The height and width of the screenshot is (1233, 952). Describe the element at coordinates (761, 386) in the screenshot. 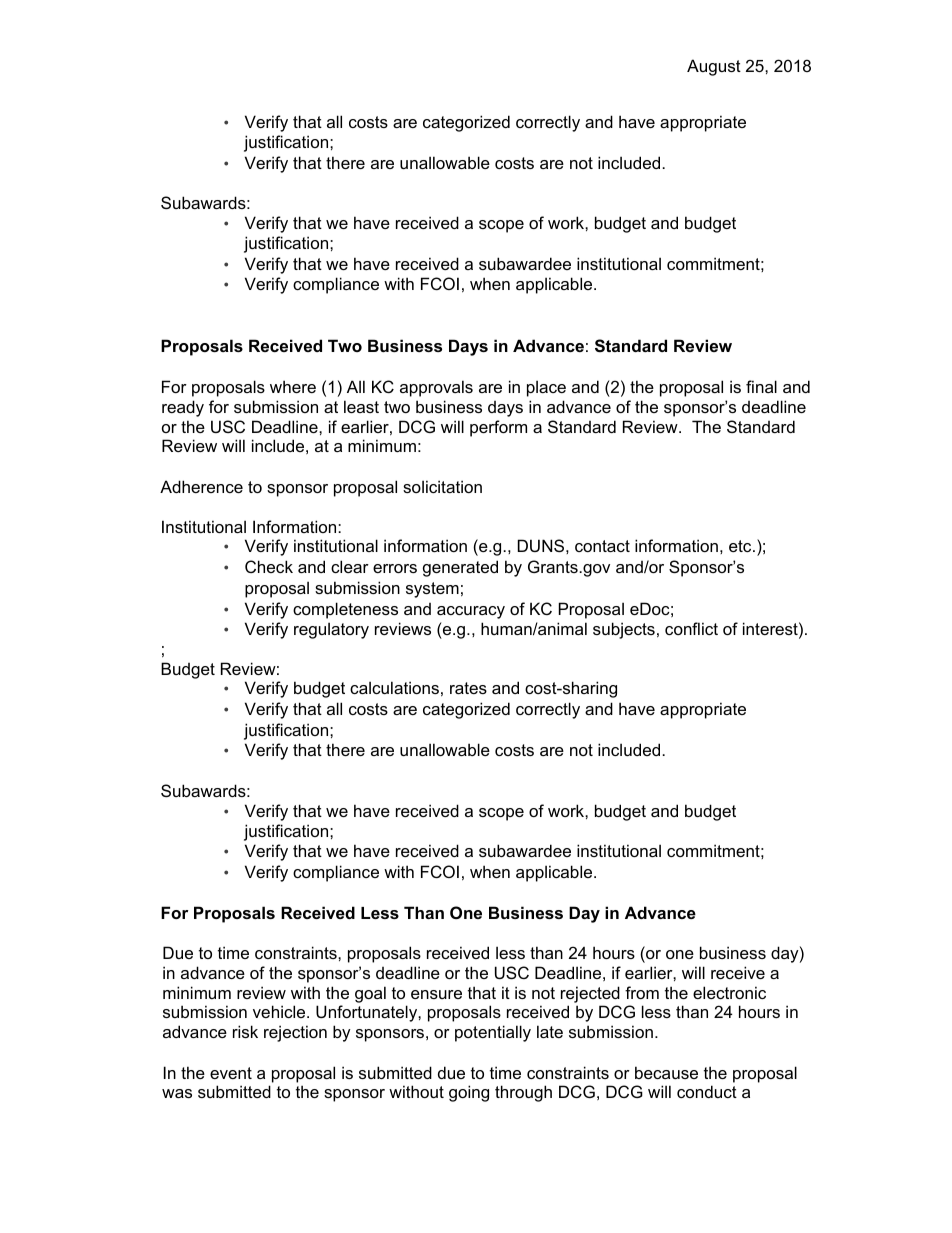

I see `final` at that location.
